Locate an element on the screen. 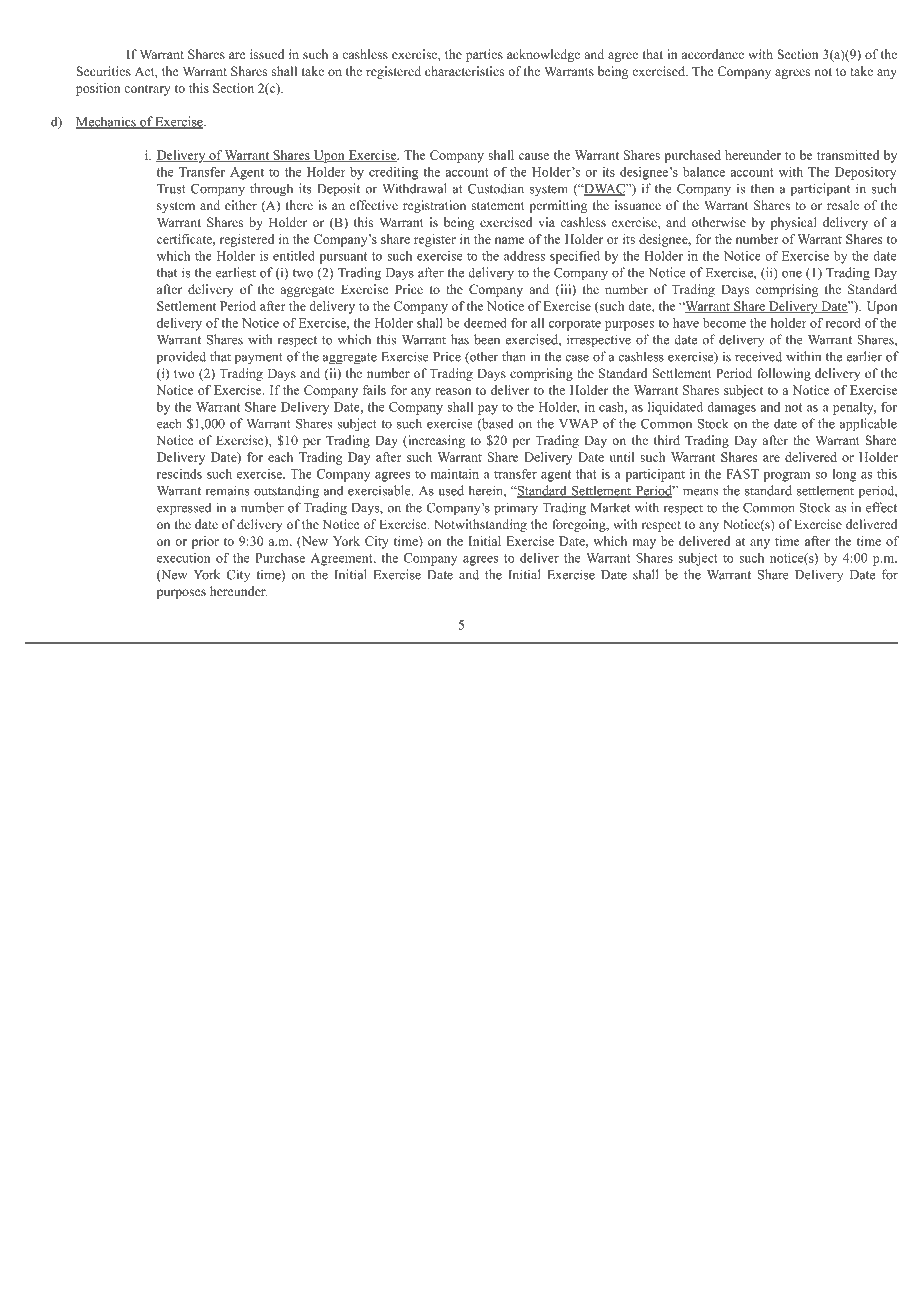 This screenshot has width=924, height=1308. deemed is located at coordinates (485, 323).
